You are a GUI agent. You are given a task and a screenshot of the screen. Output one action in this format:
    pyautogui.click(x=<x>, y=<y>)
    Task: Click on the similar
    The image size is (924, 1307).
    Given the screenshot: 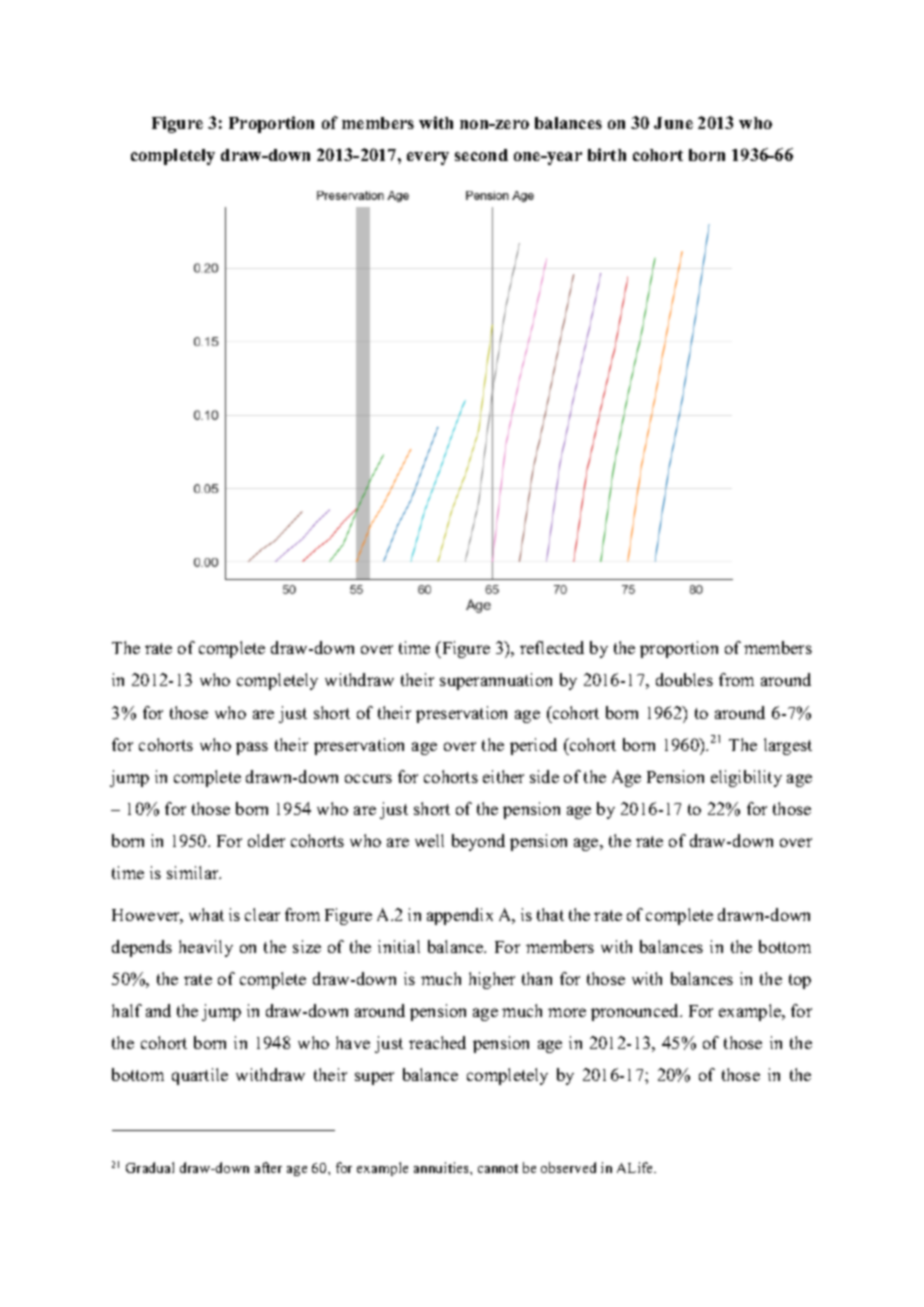 What is the action you would take?
    pyautogui.click(x=194, y=872)
